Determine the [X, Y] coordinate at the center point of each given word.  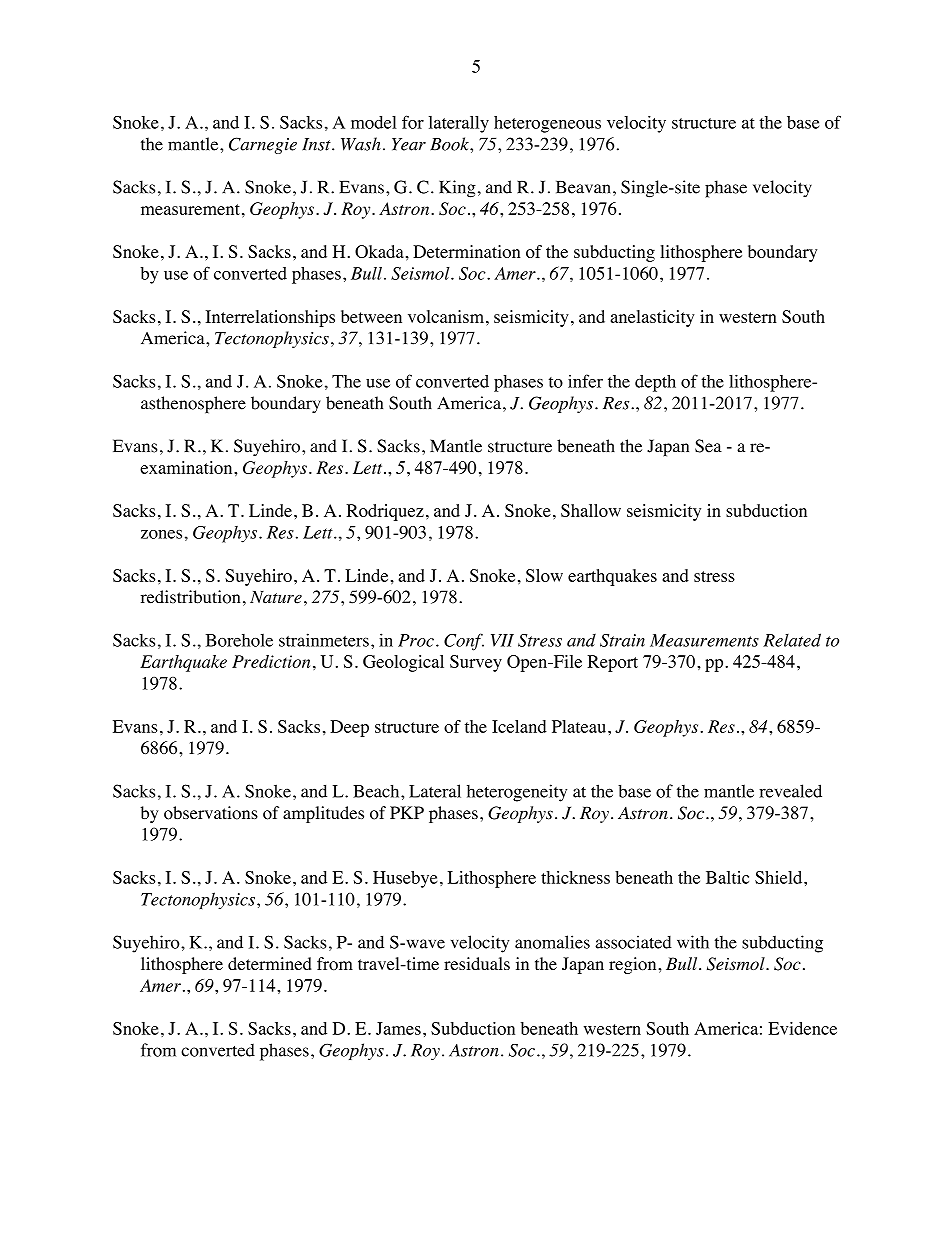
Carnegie [263, 145]
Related [792, 640]
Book [450, 144]
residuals [477, 963]
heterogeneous [547, 124]
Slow [544, 575]
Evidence [802, 1028]
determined [270, 963]
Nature [276, 597]
